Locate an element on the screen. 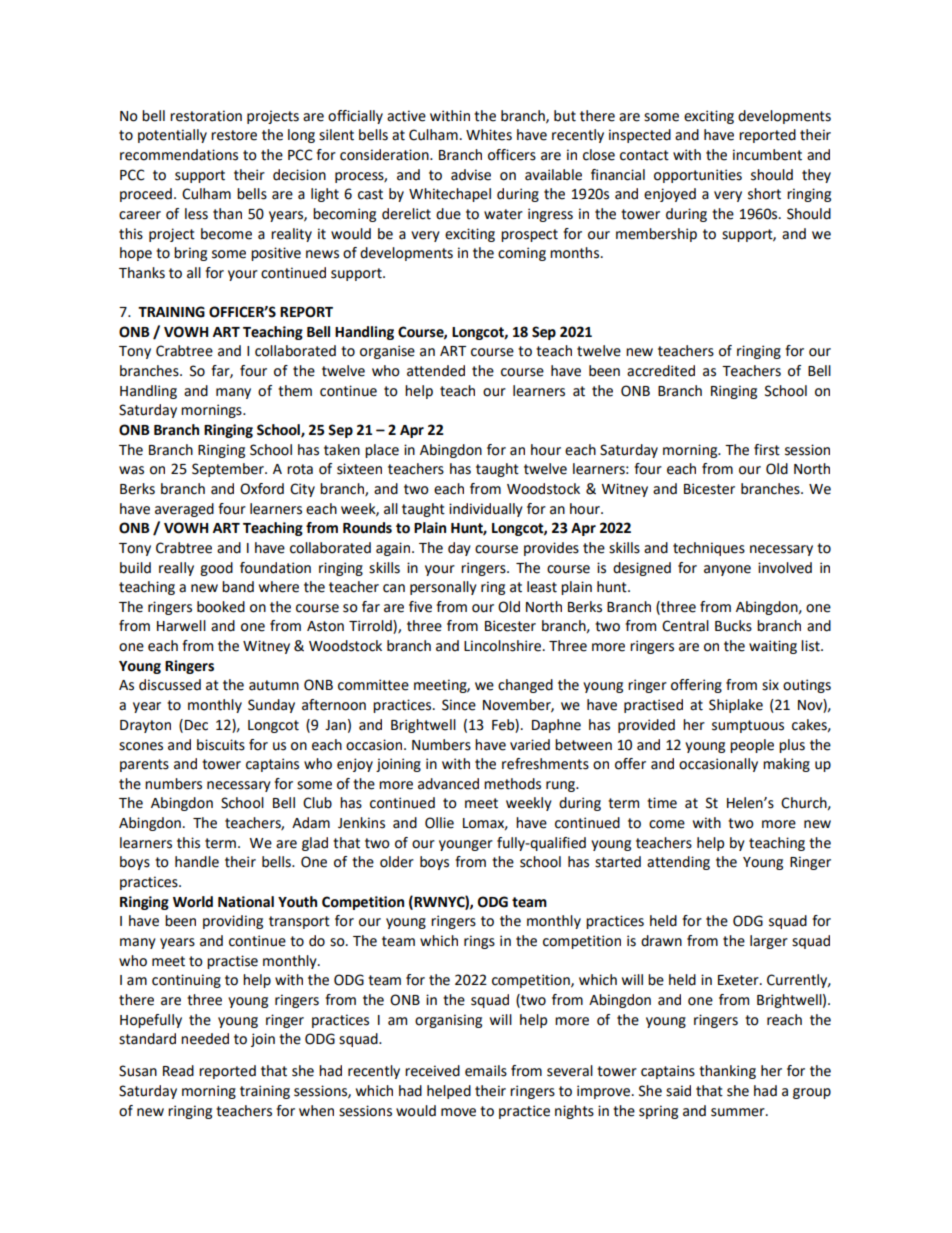 This screenshot has height=1233, width=952. Whites is located at coordinates (489, 135).
